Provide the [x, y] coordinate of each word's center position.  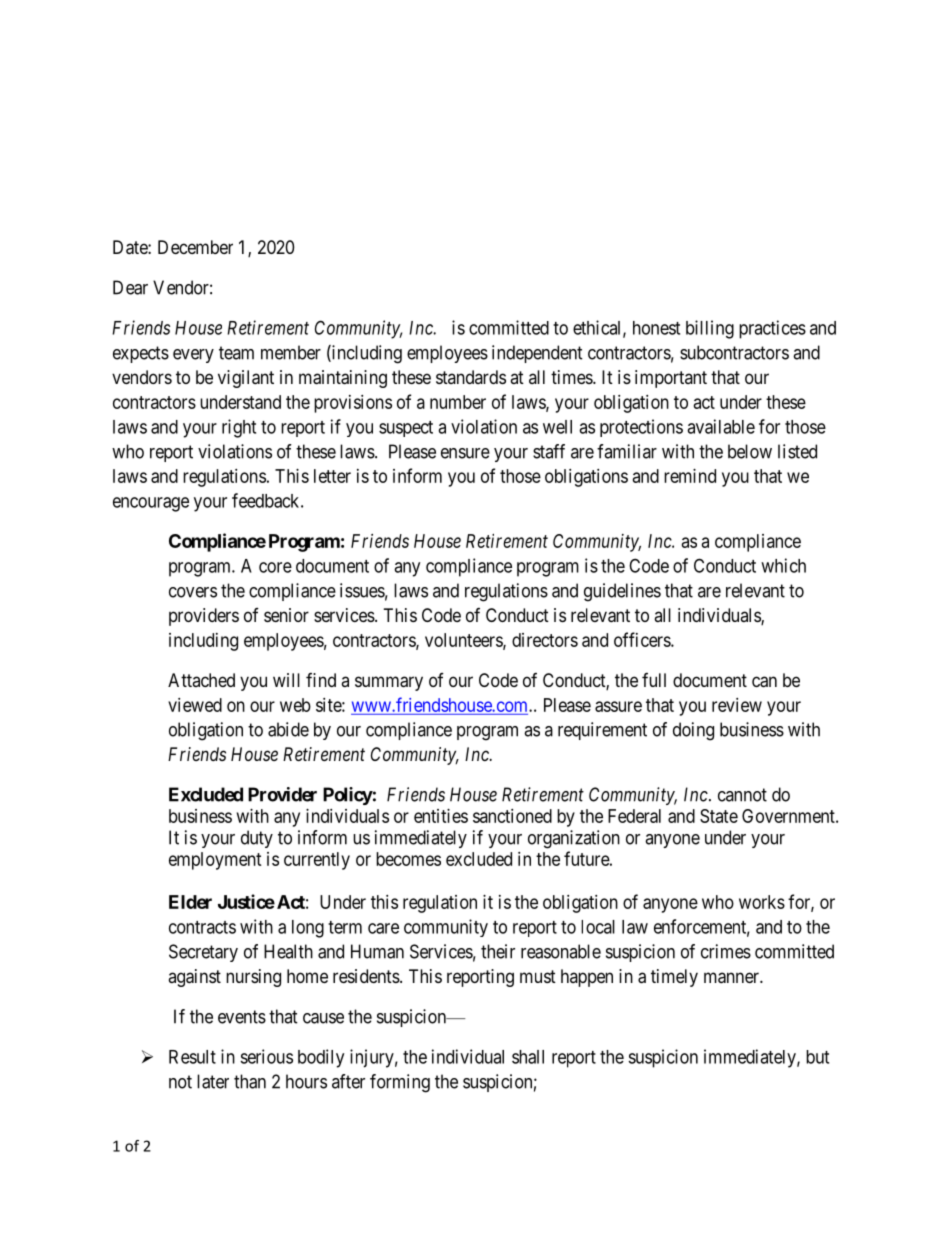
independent [537, 354]
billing [710, 329]
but [817, 1057]
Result [192, 1057]
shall [528, 1057]
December [195, 247]
